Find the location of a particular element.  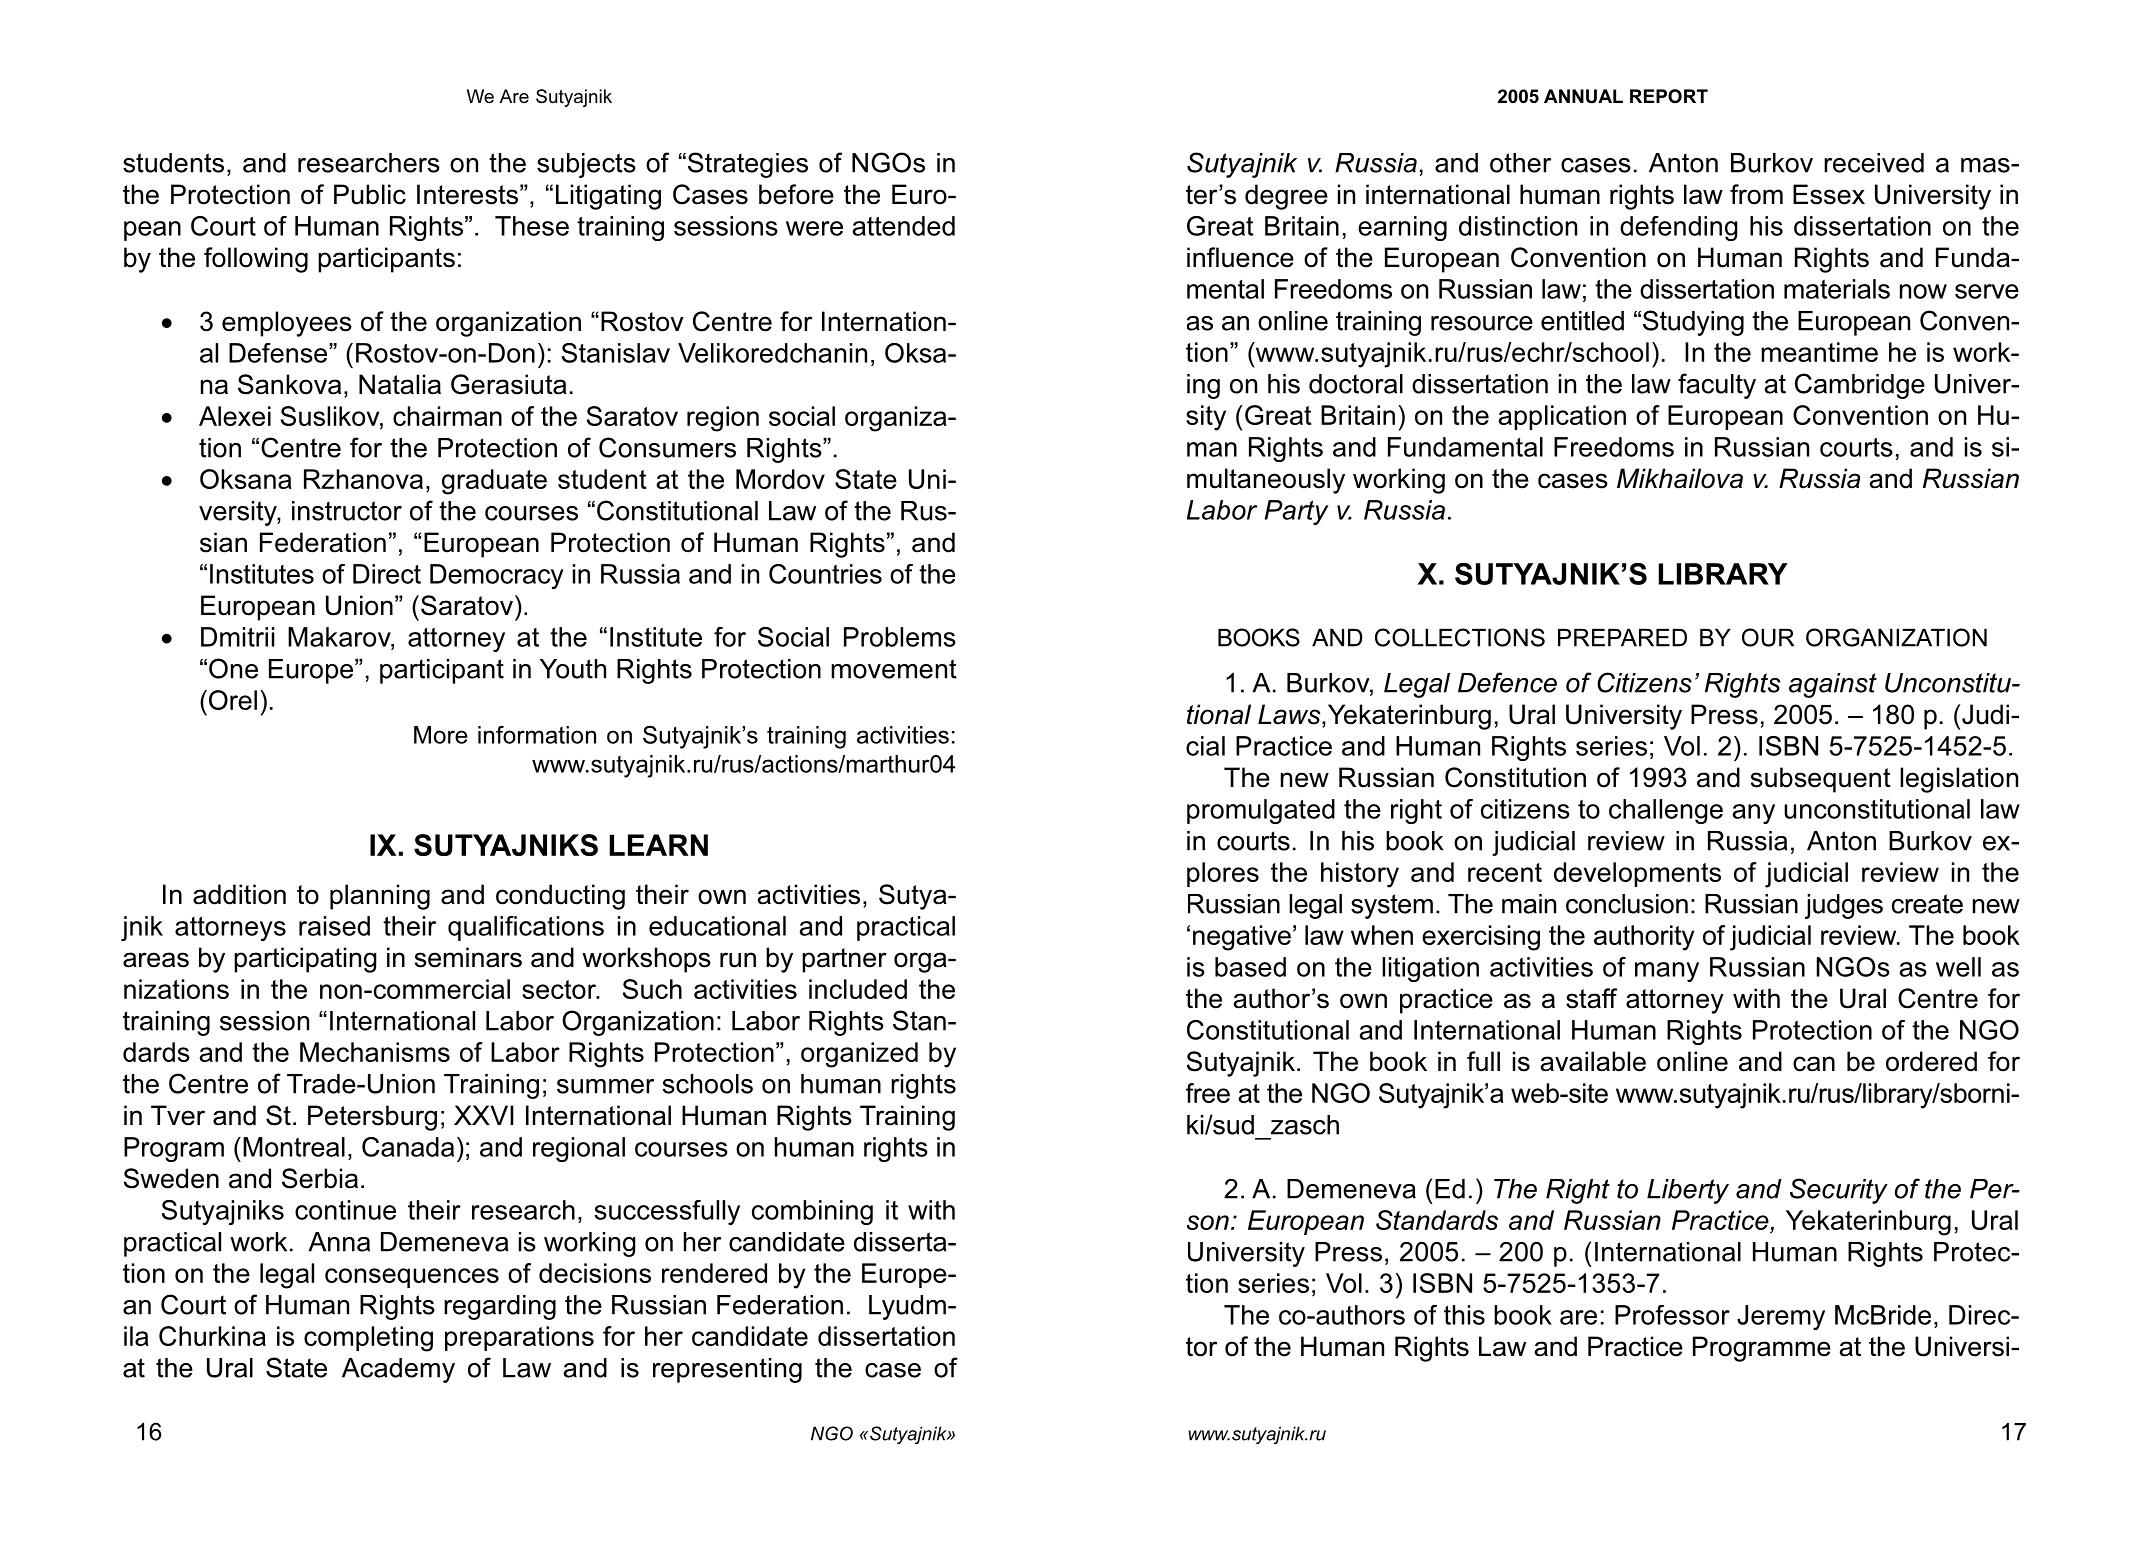

representing is located at coordinates (727, 1370).
